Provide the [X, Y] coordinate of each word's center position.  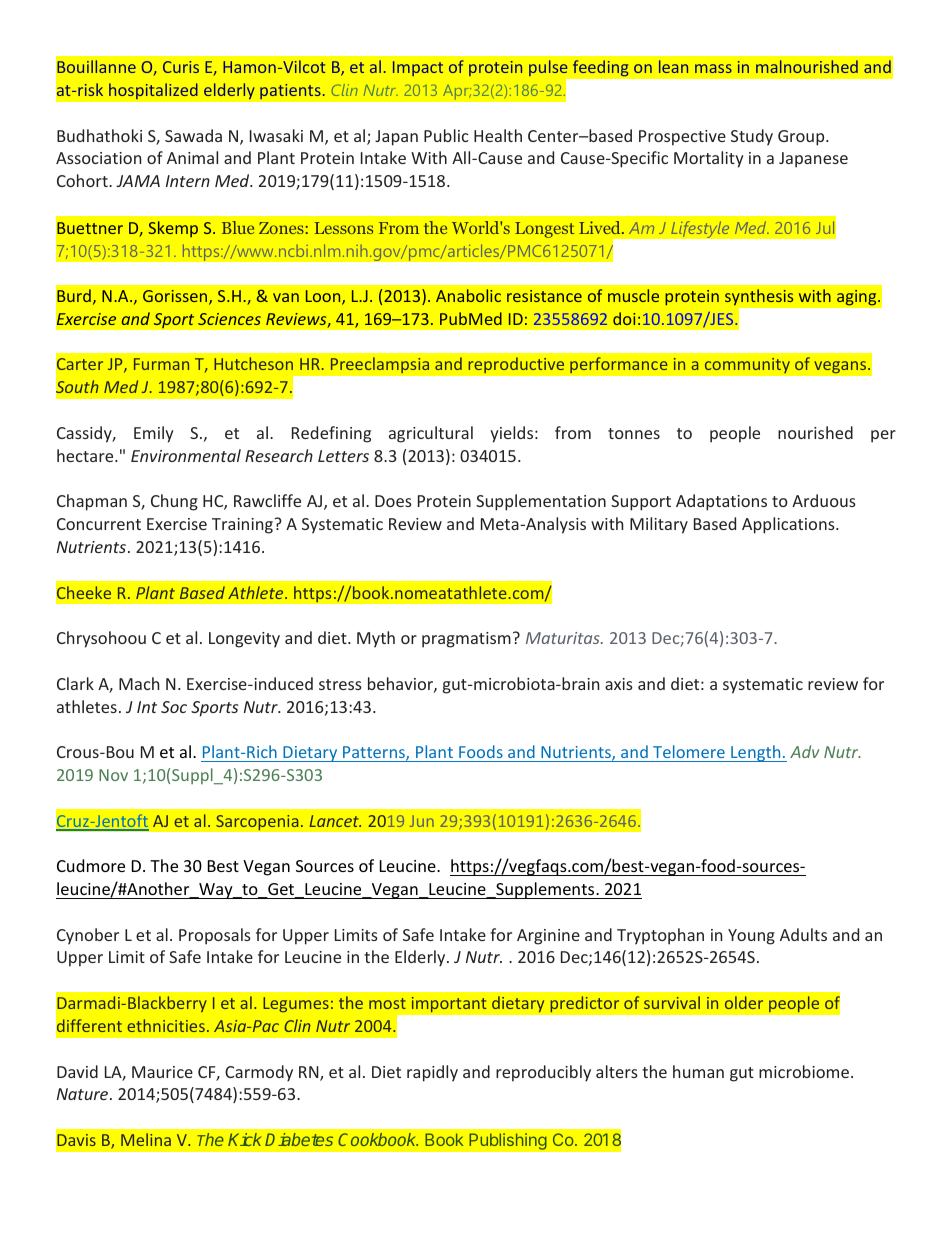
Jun [422, 821]
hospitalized [153, 91]
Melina [146, 1139]
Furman [161, 364]
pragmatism [466, 640]
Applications [789, 525]
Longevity [244, 640]
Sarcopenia [258, 822]
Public [446, 135]
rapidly [432, 1073]
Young [751, 937]
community [747, 365]
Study [752, 137]
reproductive [516, 365]
